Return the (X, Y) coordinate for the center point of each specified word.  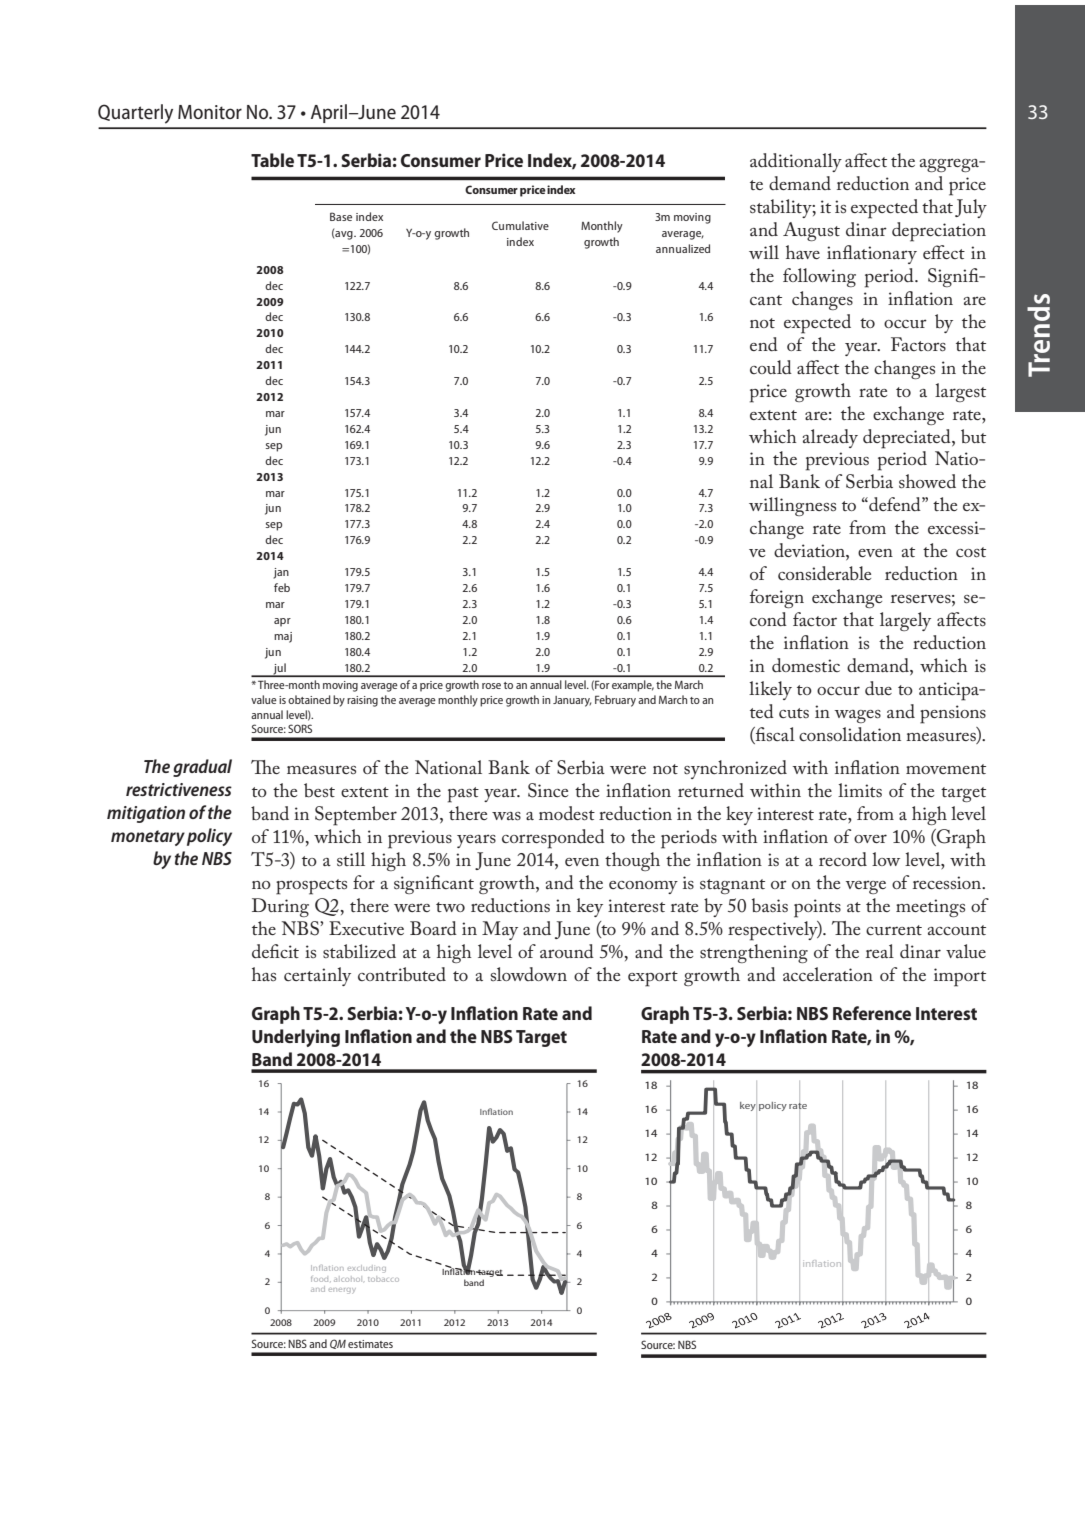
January (572, 701)
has (264, 974)
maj (283, 637)
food (321, 1279)
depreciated (908, 439)
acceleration (828, 974)
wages (857, 716)
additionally (796, 162)
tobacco (383, 1279)
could (771, 367)
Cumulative (520, 225)
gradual (202, 768)
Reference (872, 1013)
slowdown (529, 974)
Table (272, 160)
